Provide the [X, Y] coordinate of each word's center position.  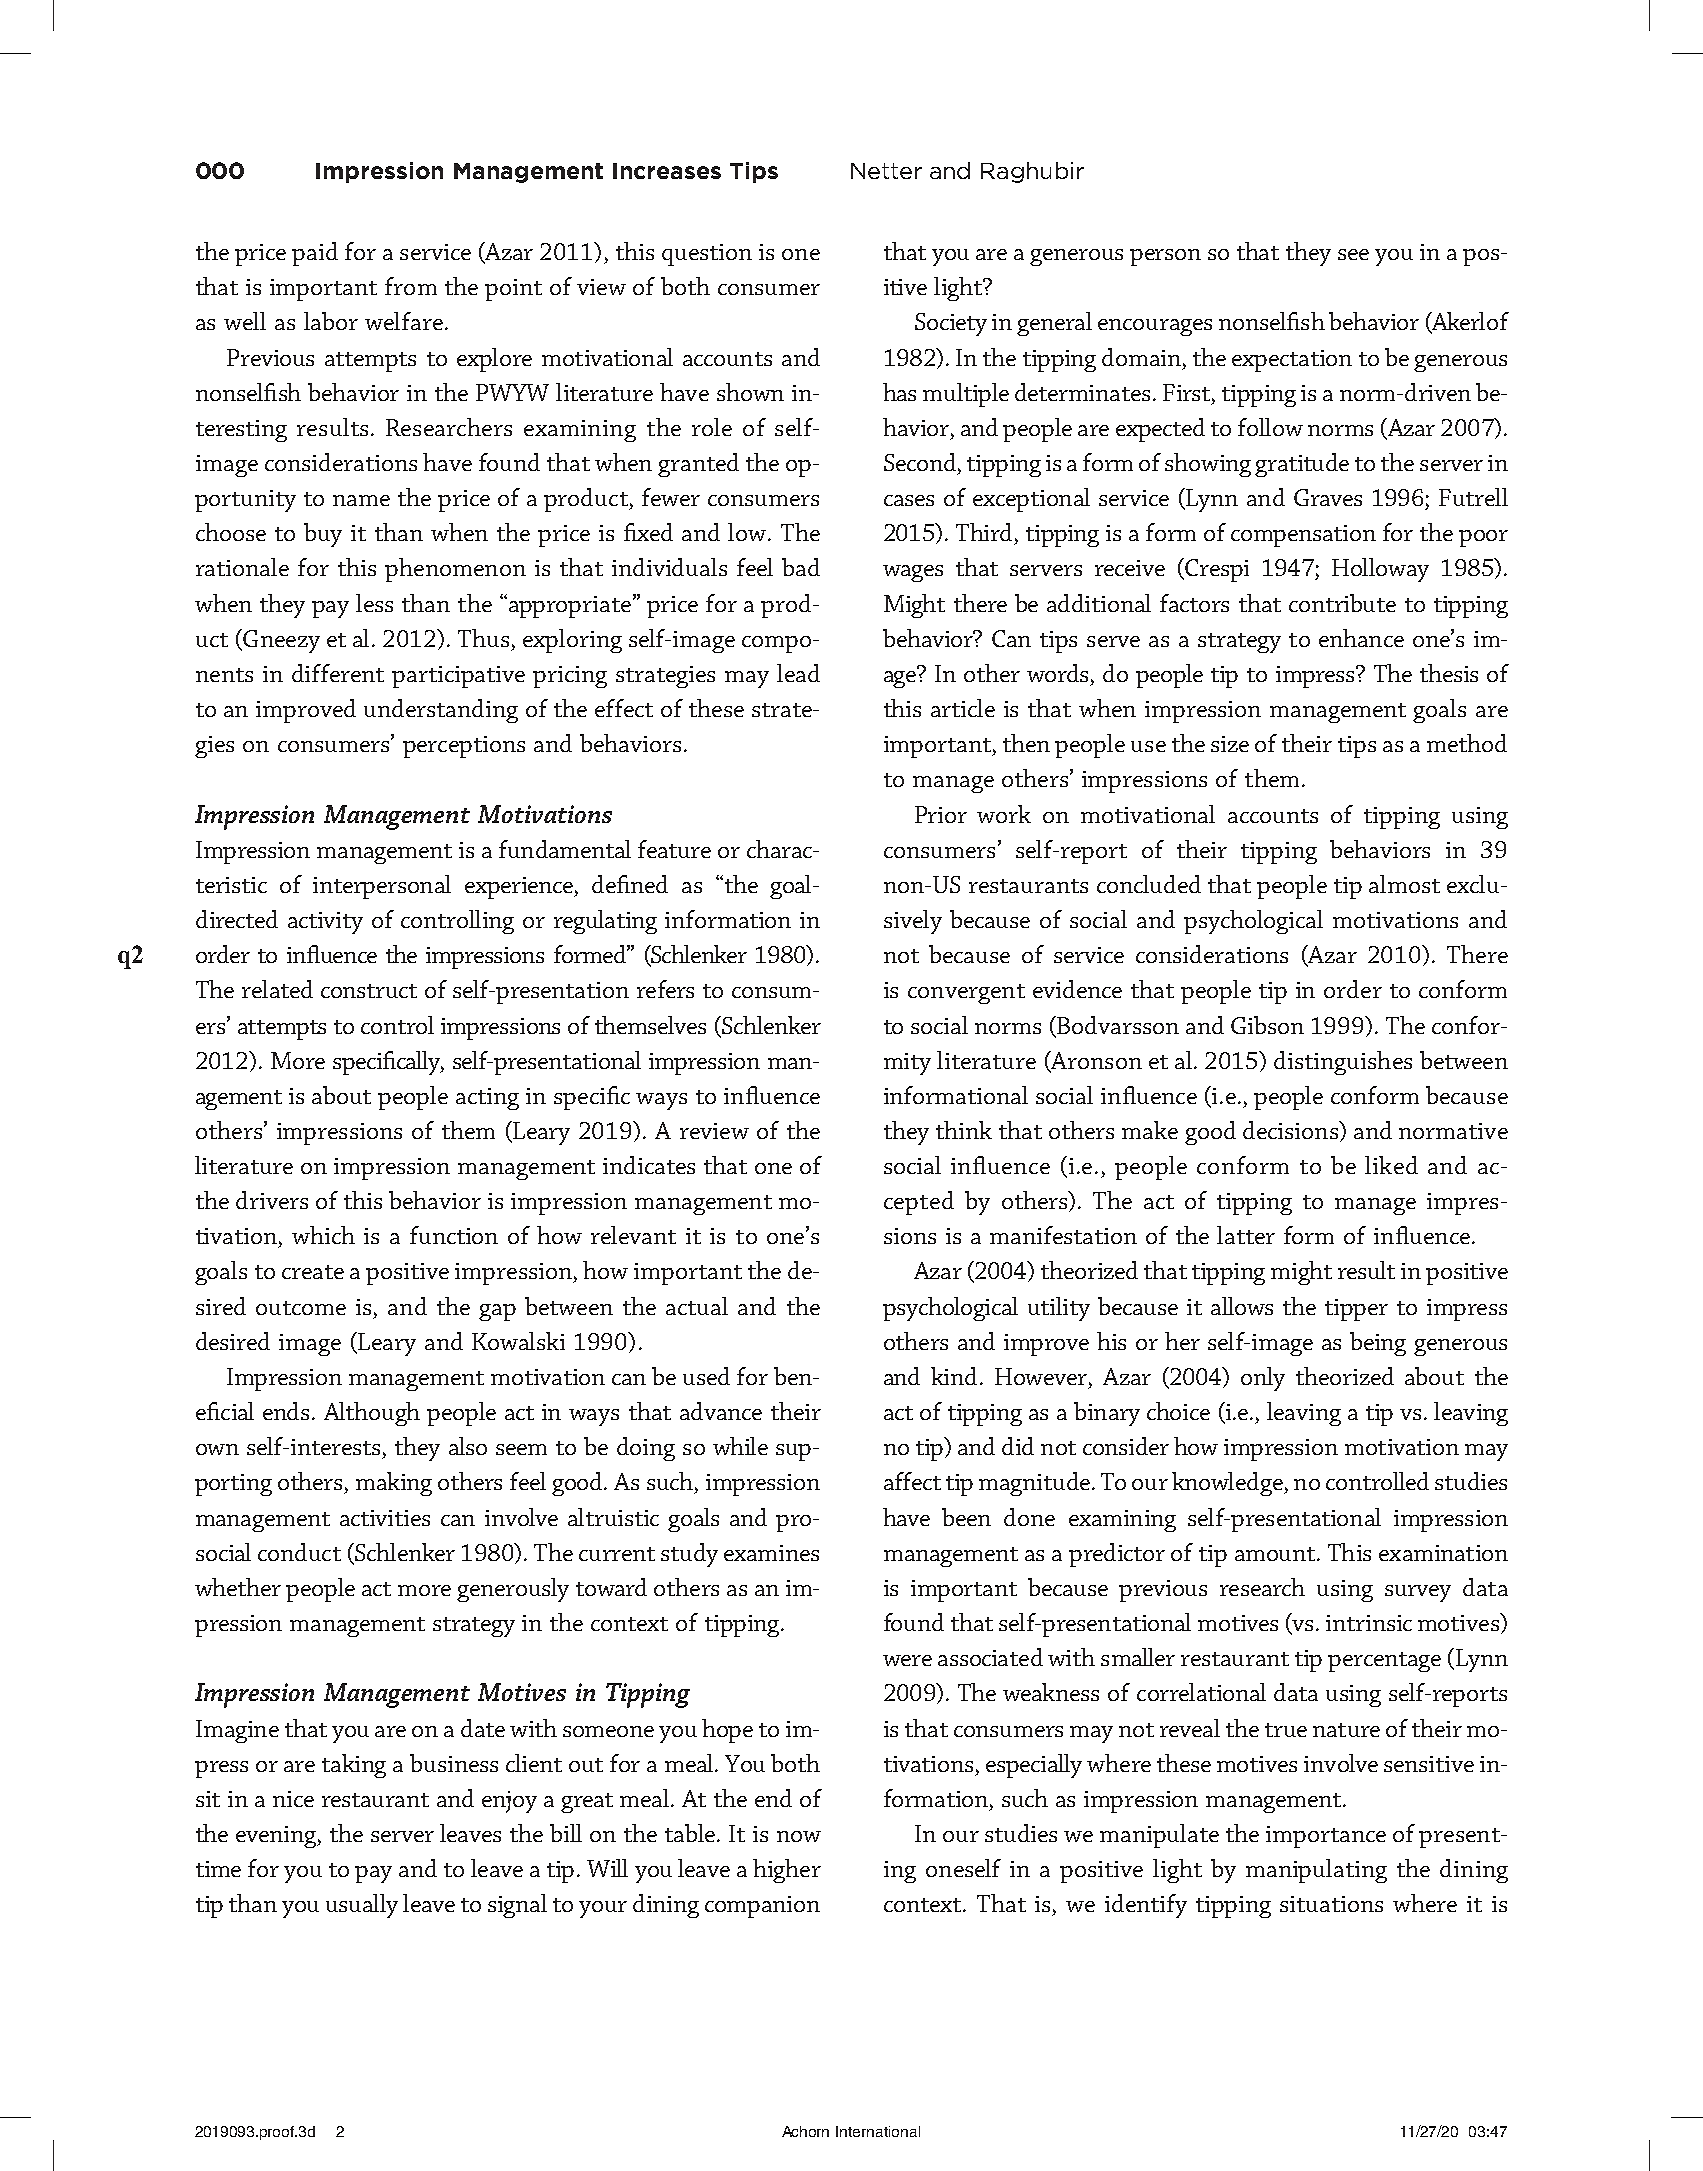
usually [362, 1906]
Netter [886, 171]
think [964, 1130]
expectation [1292, 361]
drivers [272, 1200]
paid [315, 254]
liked [1391, 1165]
